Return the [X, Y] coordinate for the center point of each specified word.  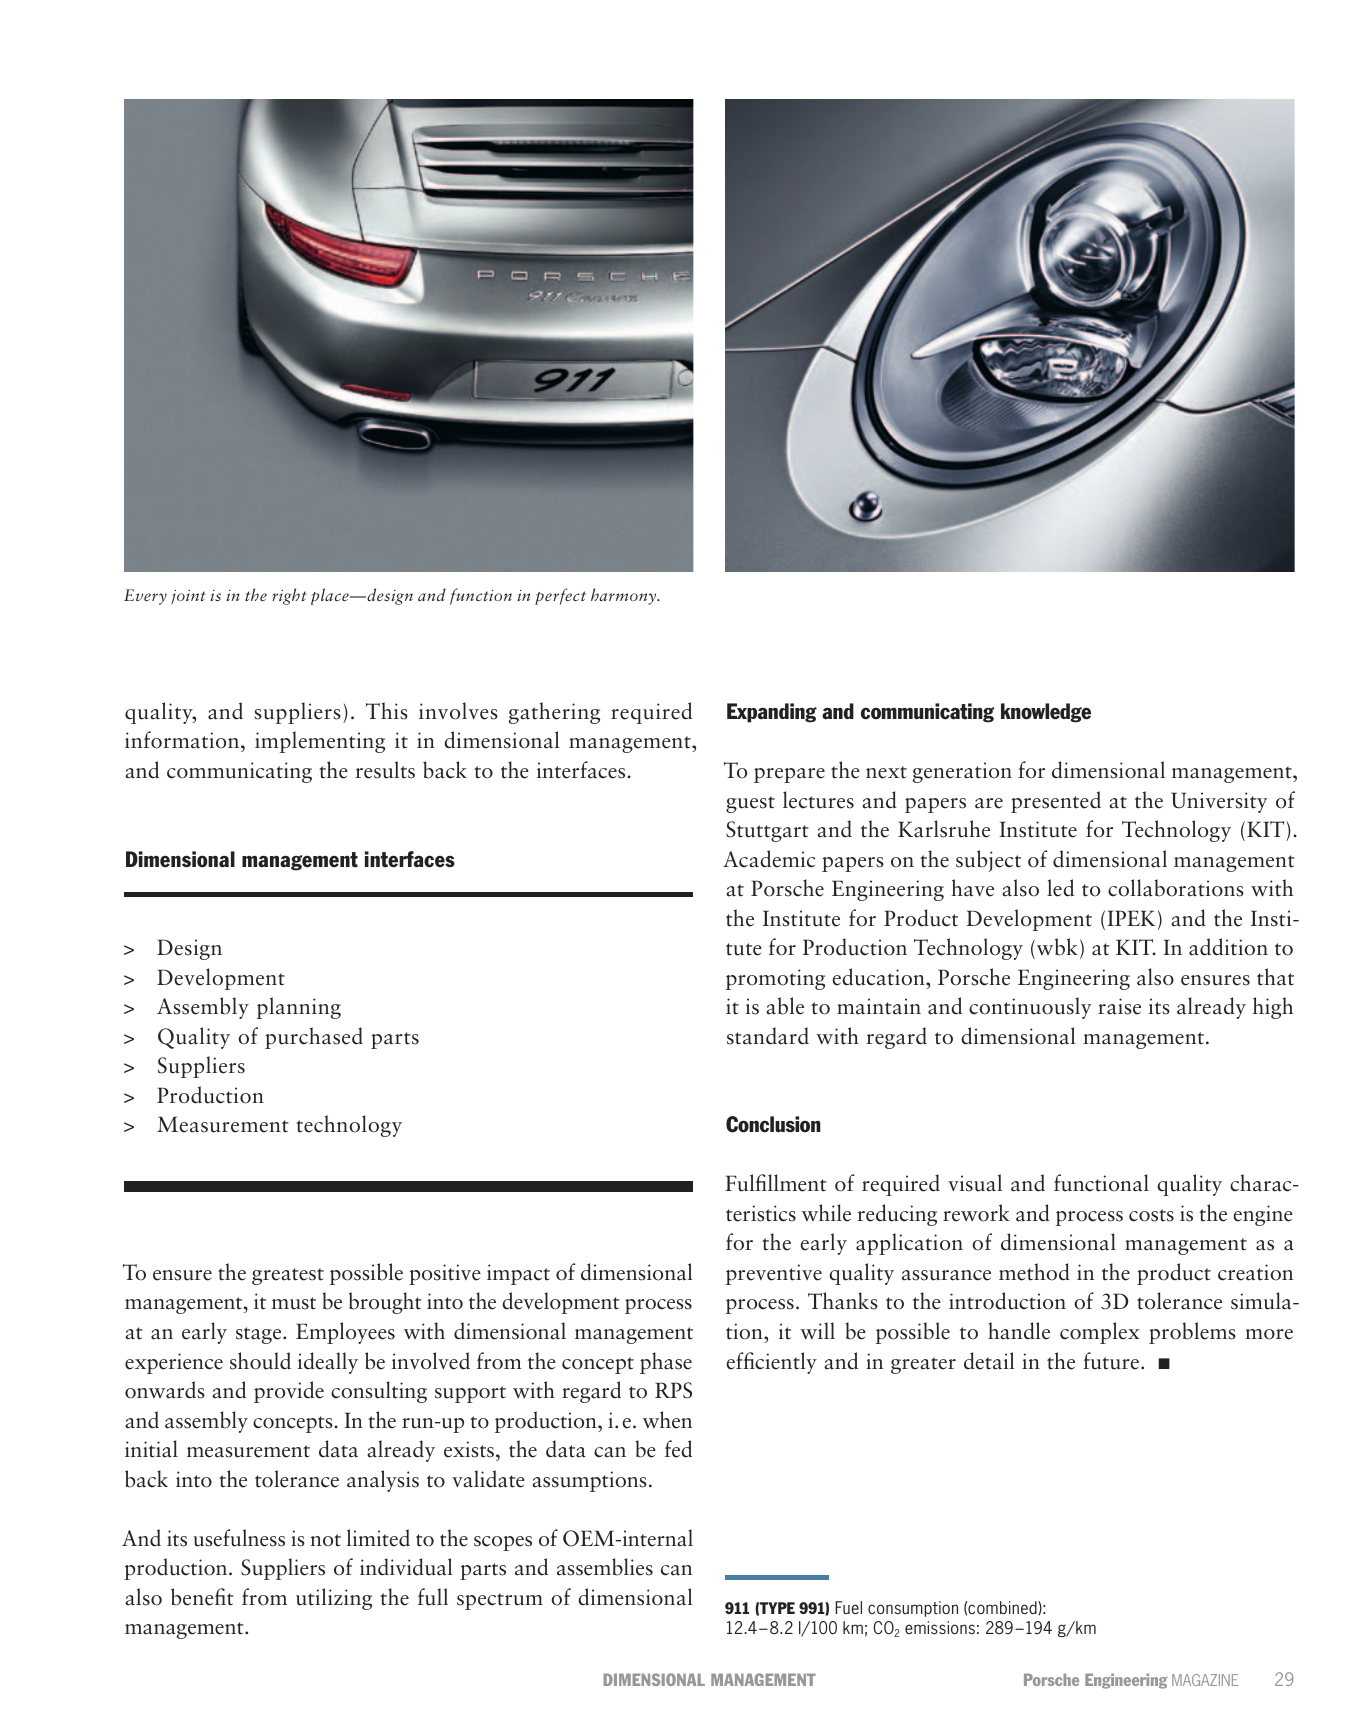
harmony [625, 596]
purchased [314, 1038]
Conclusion [773, 1124]
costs [1151, 1215]
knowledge [1046, 713]
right [289, 596]
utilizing [334, 1599]
